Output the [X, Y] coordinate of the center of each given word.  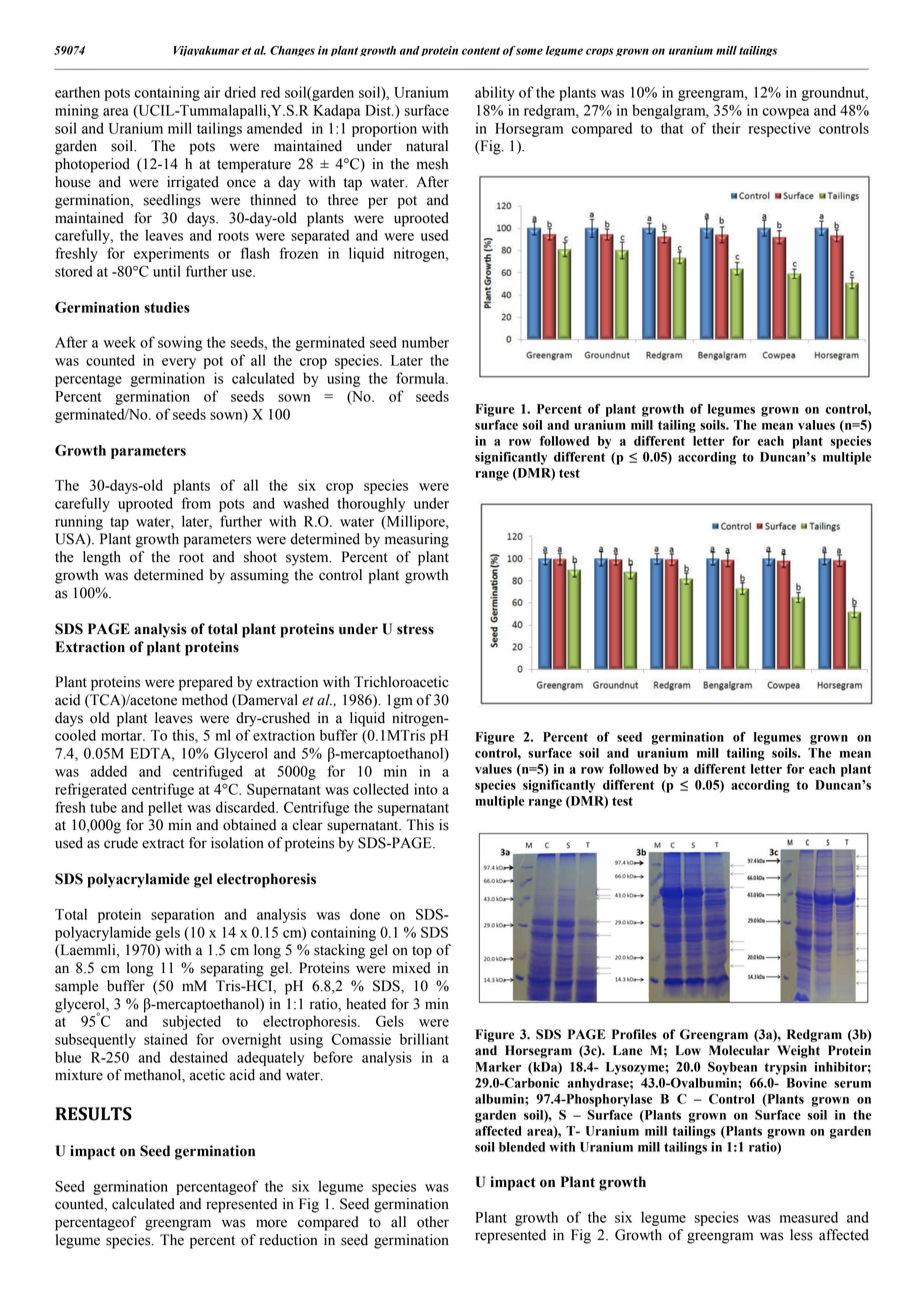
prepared [206, 683]
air [212, 92]
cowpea [786, 113]
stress [415, 629]
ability [495, 93]
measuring [417, 540]
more [271, 1223]
